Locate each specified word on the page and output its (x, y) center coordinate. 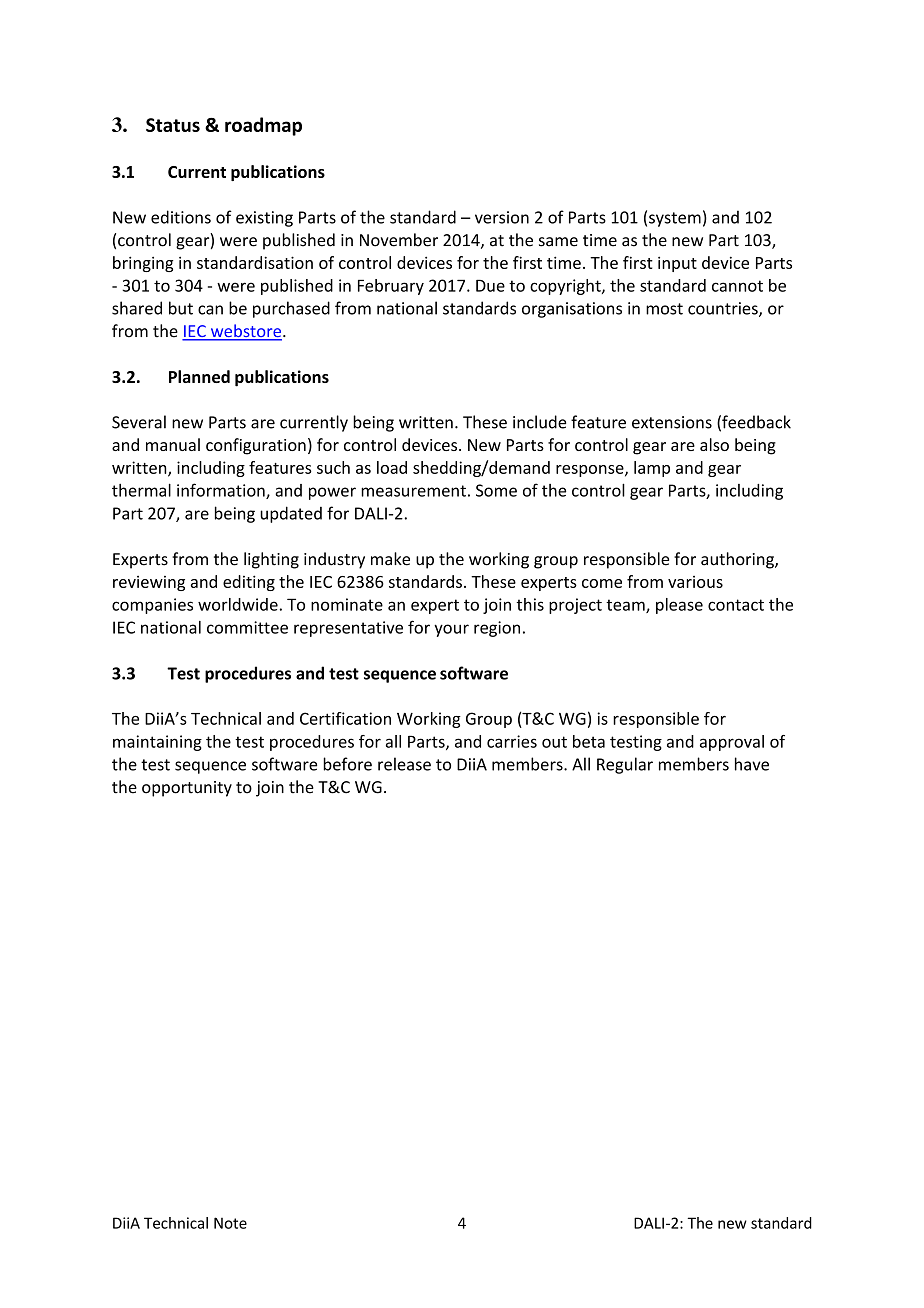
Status (173, 125)
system (675, 219)
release (404, 764)
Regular (625, 765)
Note (230, 1223)
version (502, 217)
